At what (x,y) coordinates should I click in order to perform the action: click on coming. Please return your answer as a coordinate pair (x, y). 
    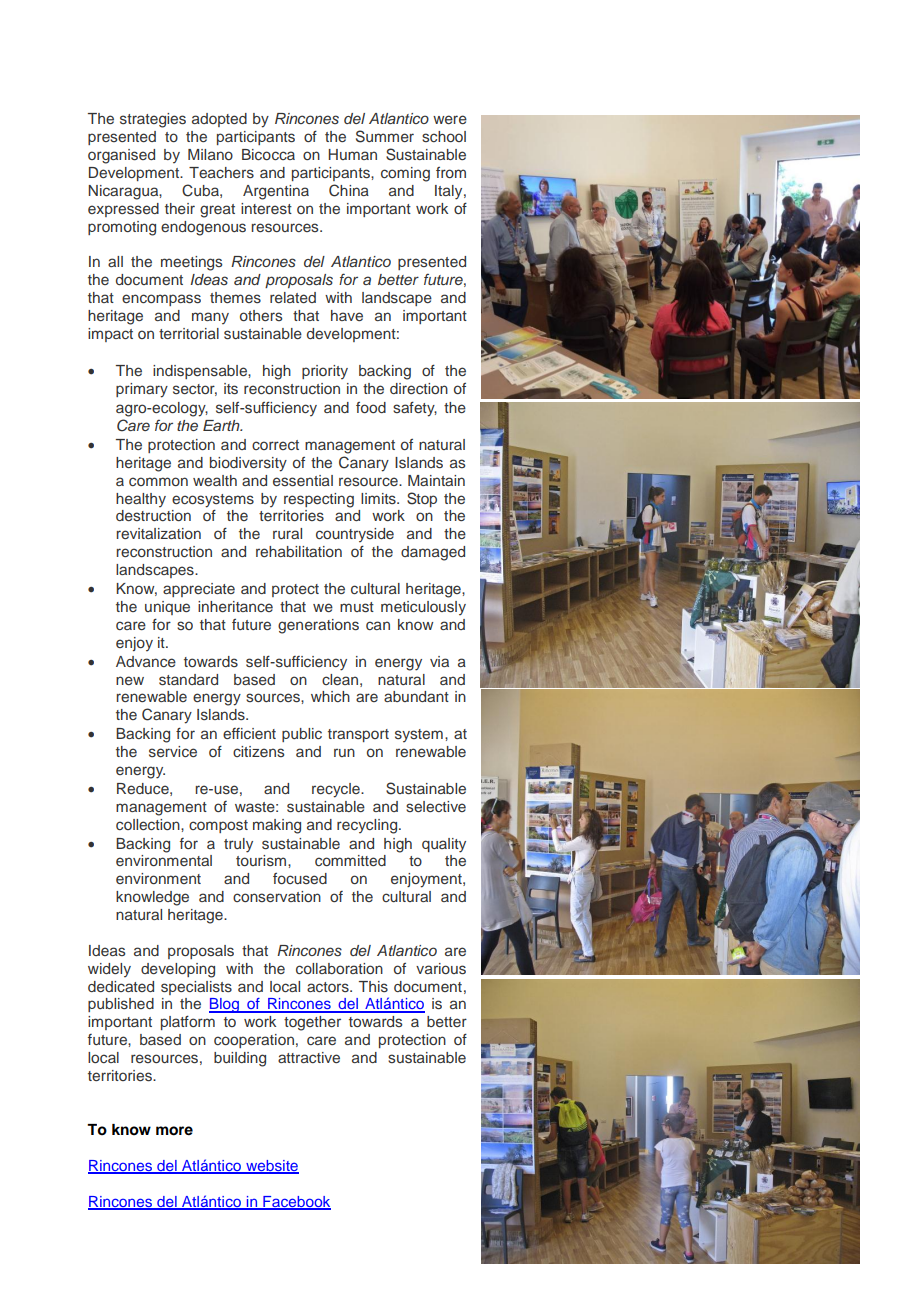
    Looking at the image, I should click on (405, 174).
